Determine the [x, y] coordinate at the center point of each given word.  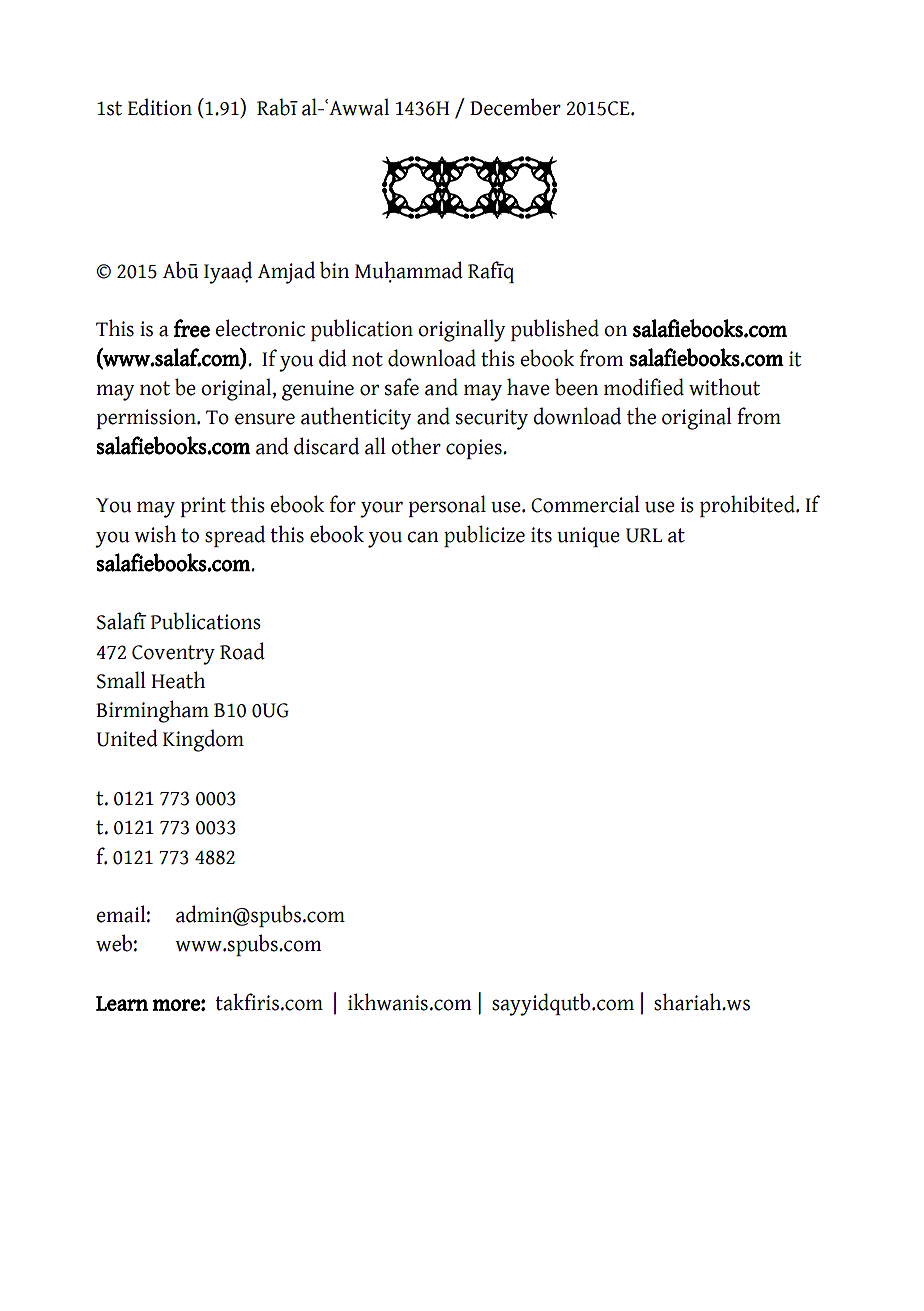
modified [644, 387]
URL [644, 535]
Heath [178, 680]
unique [588, 537]
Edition [160, 107]
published [555, 330]
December [515, 107]
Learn [122, 1003]
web [114, 943]
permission [147, 419]
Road [242, 651]
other [416, 446]
